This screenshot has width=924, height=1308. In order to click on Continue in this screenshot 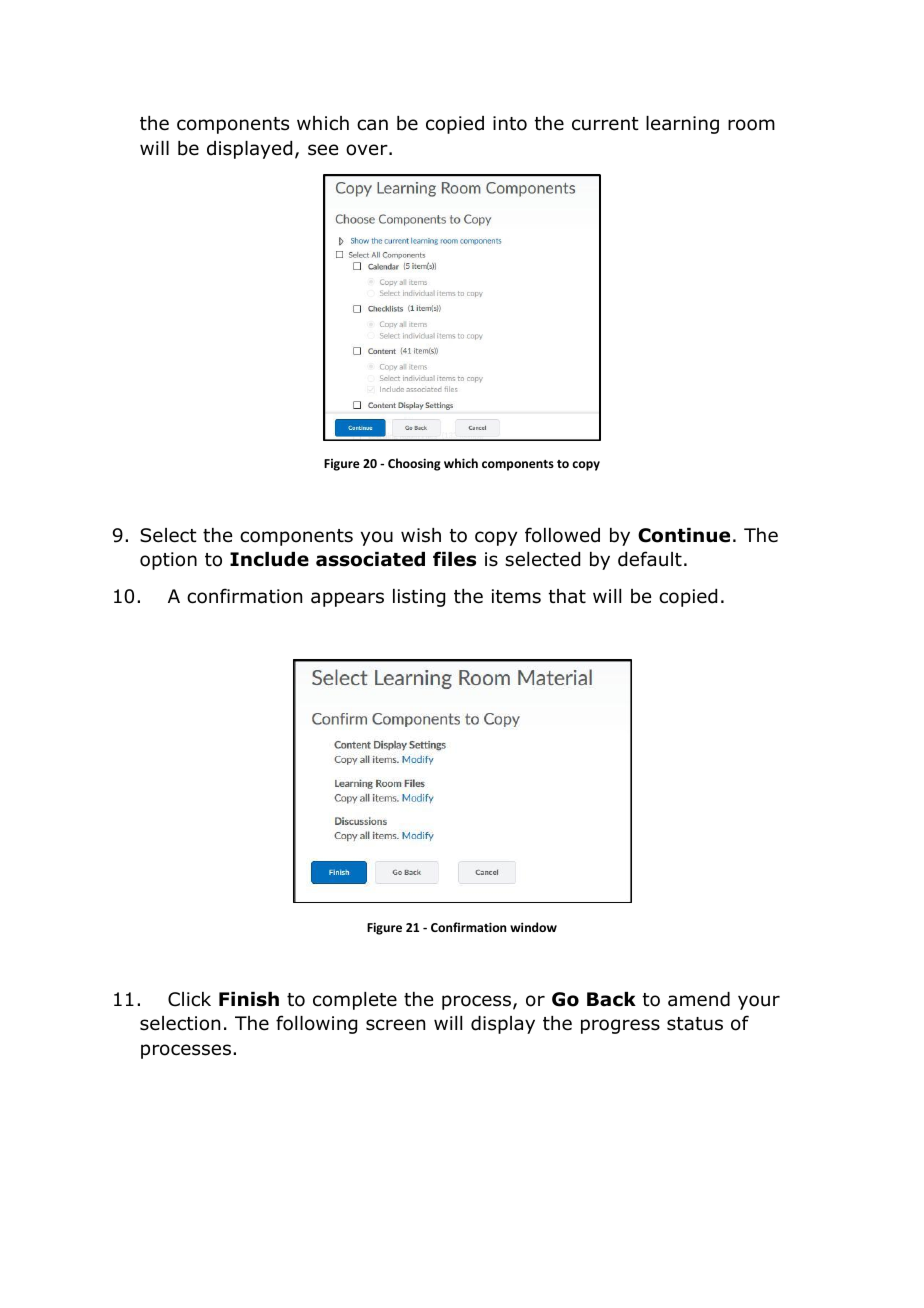, I will do `click(684, 535)`.
